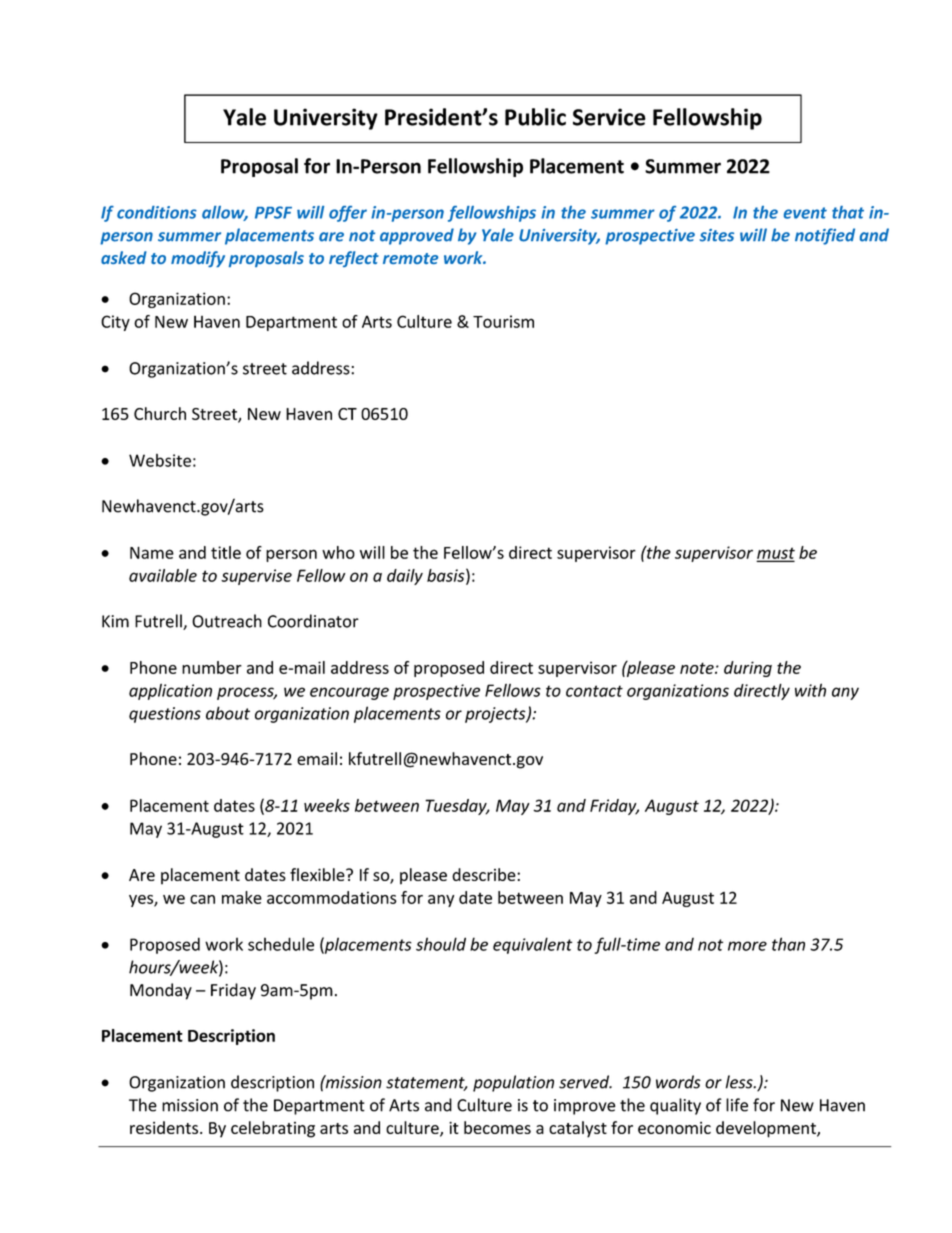 The height and width of the screenshot is (1233, 952). What do you see at coordinates (535, 117) in the screenshot?
I see `Public` at bounding box center [535, 117].
